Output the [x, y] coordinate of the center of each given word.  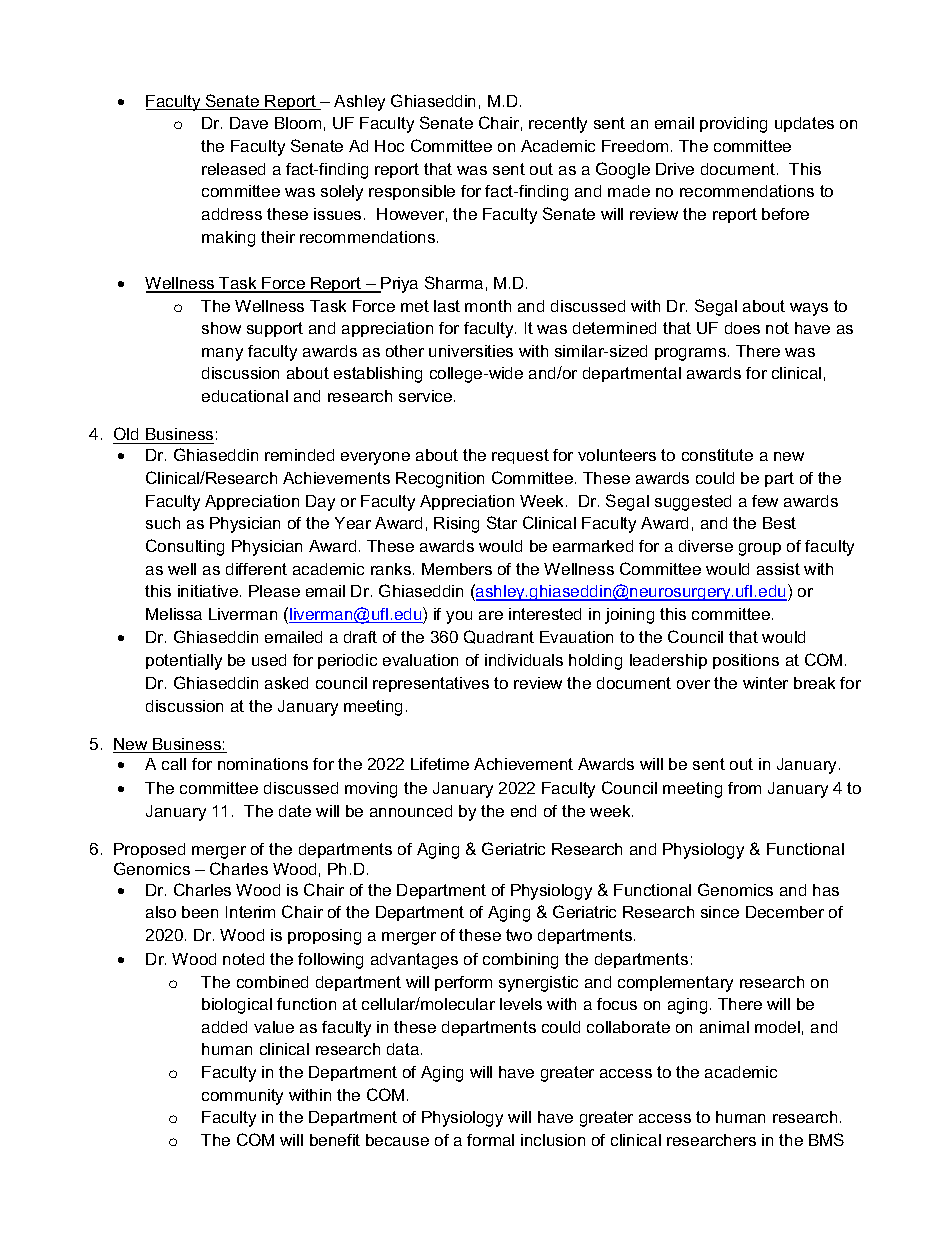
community [242, 1097]
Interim [250, 912]
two [519, 935]
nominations [263, 764]
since [720, 912]
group [760, 549]
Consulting [185, 547]
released [233, 169]
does [742, 328]
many [222, 354]
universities [471, 351]
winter [765, 683]
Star [502, 522]
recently [558, 125]
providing [733, 125]
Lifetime [440, 764]
